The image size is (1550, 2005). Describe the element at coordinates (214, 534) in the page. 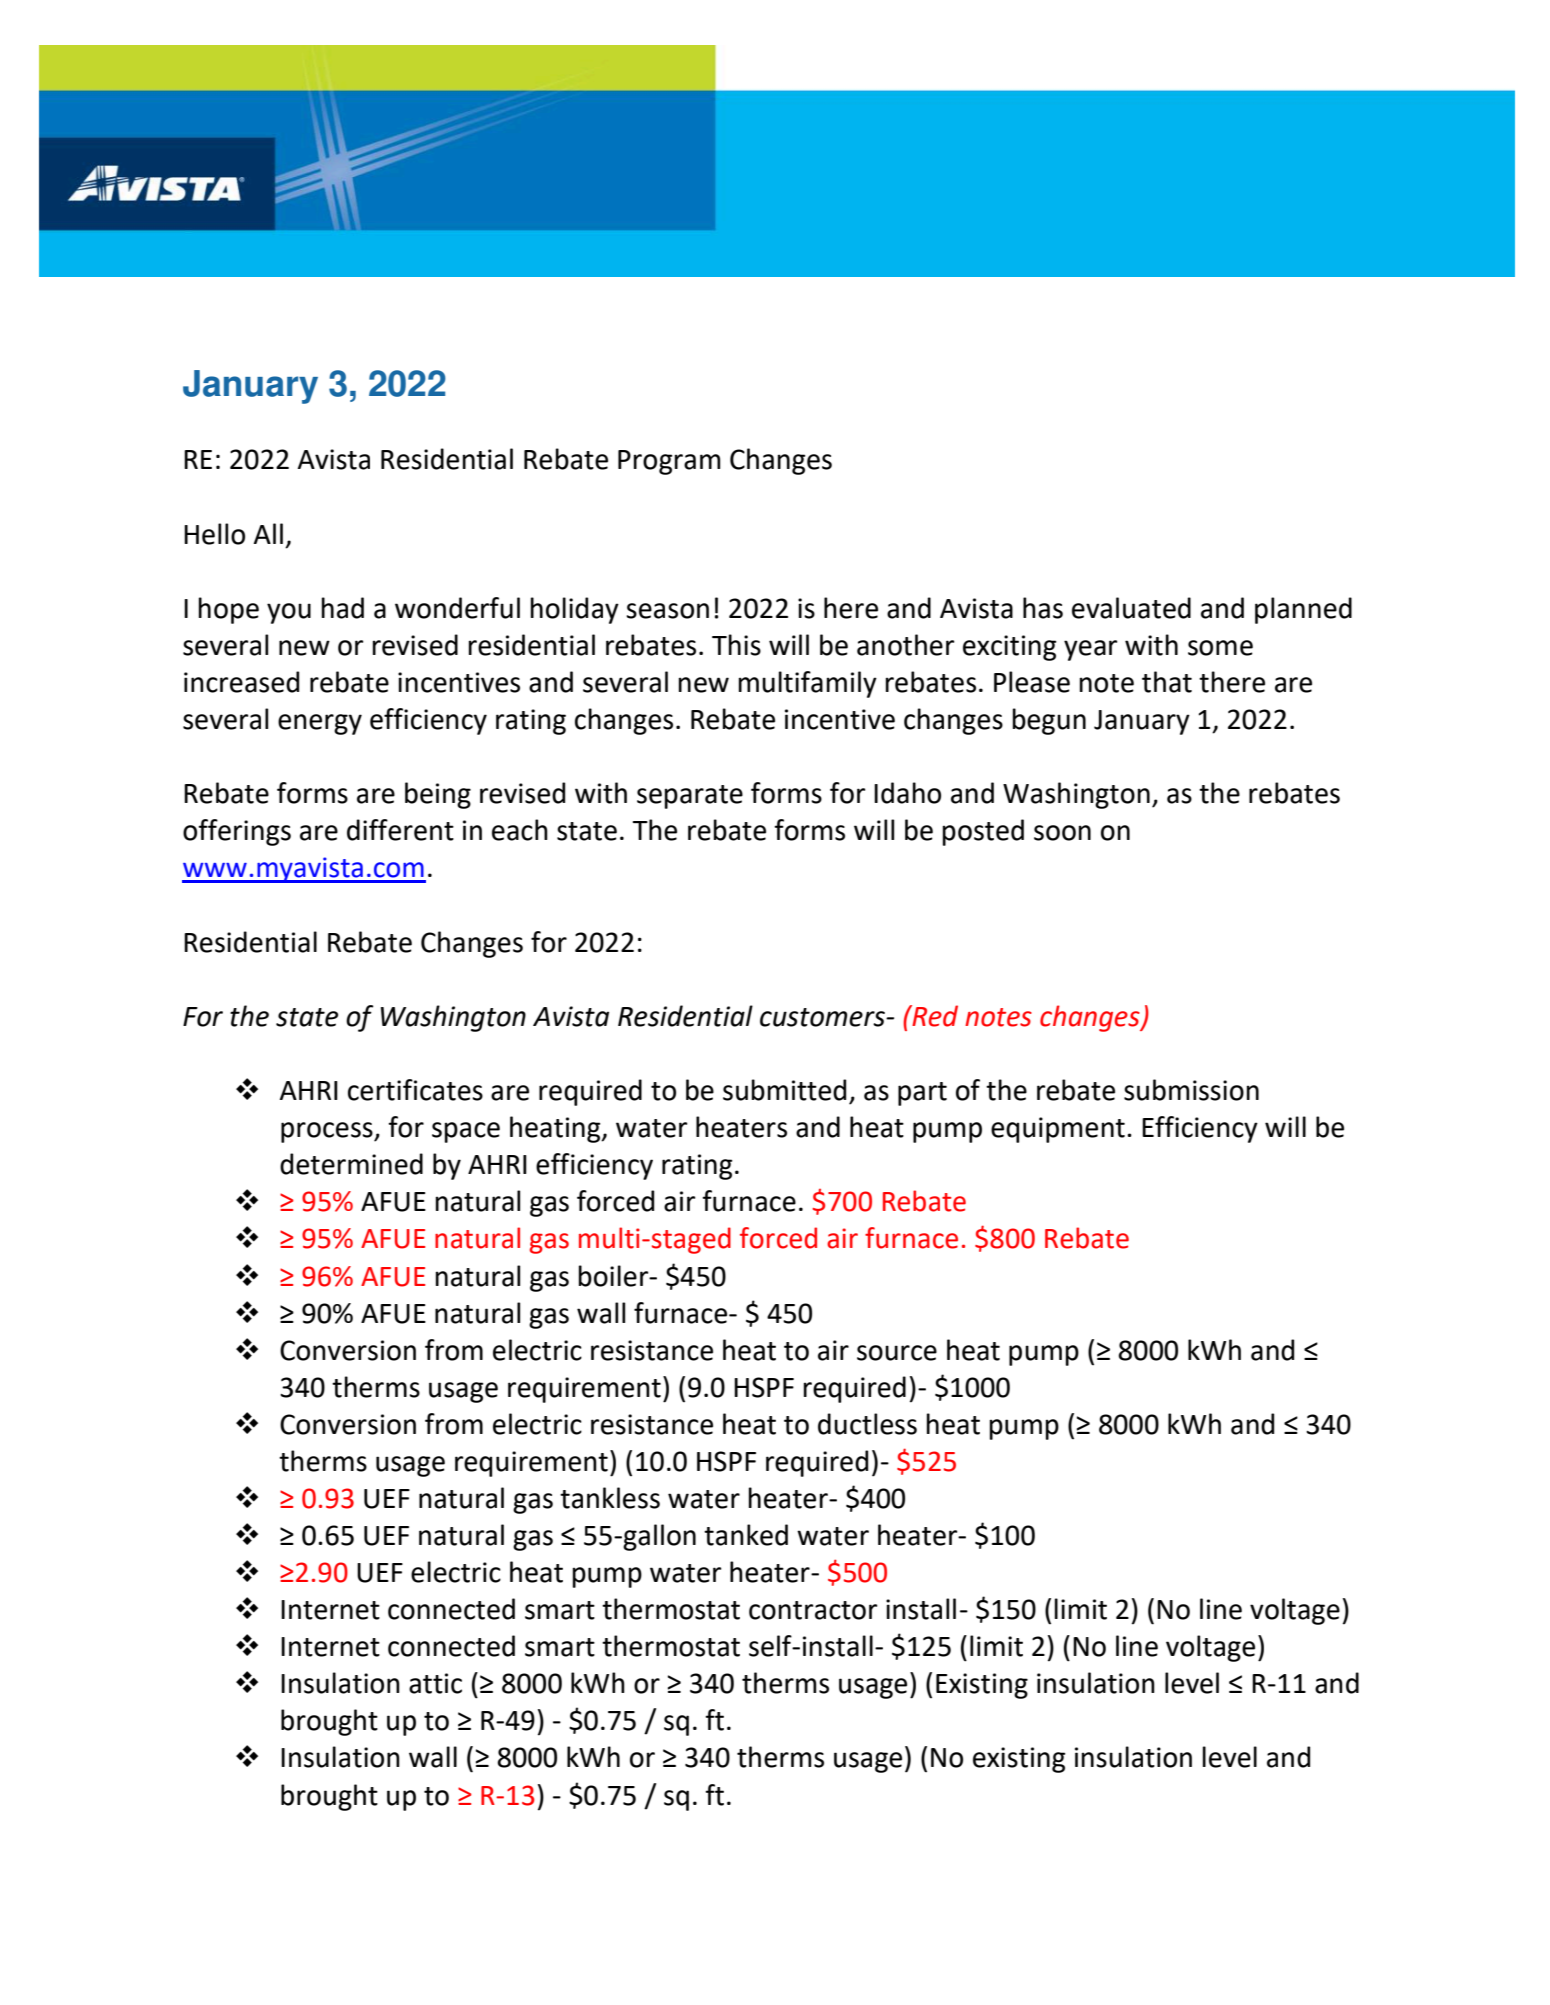

I see `Hello` at that location.
